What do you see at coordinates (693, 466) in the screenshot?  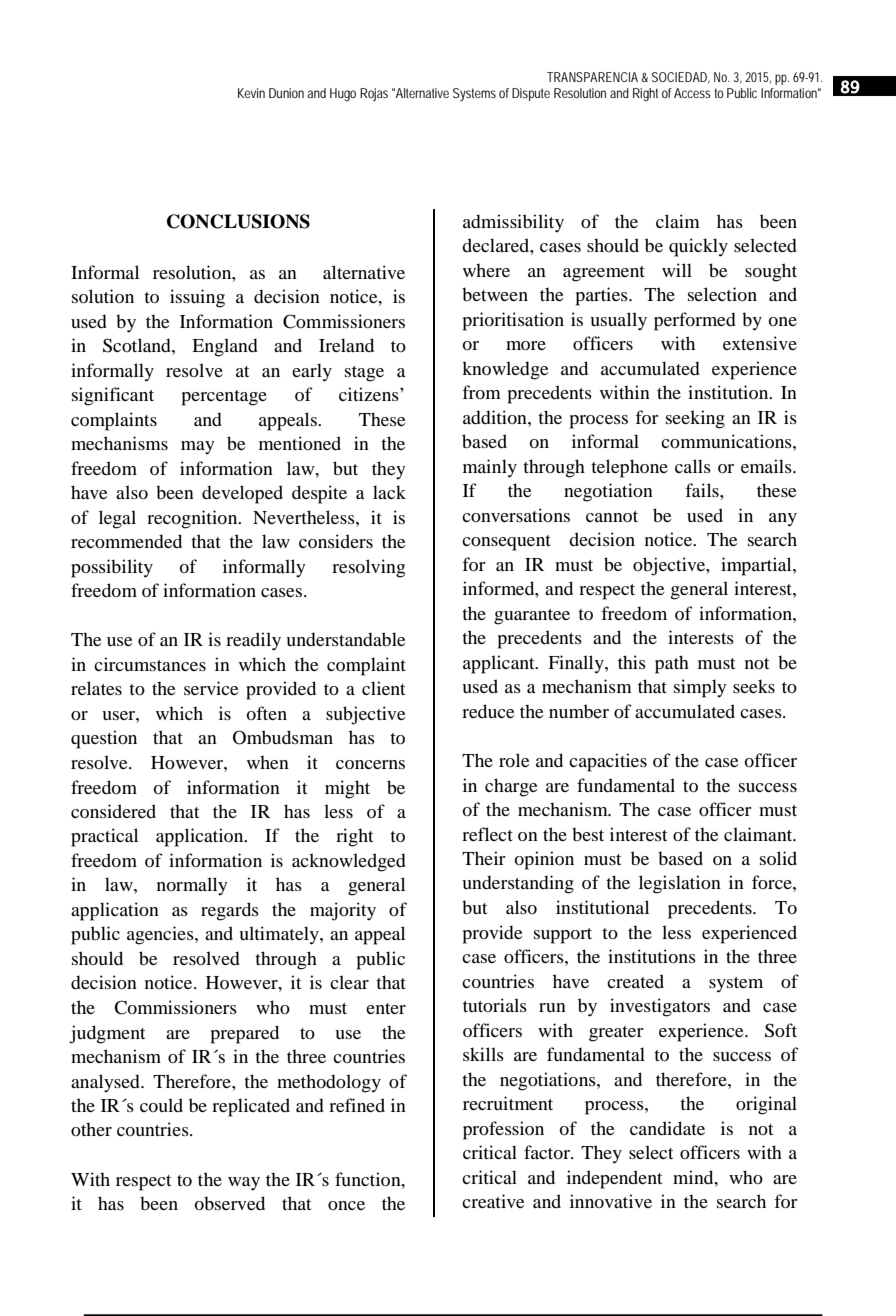 I see `calls` at bounding box center [693, 466].
